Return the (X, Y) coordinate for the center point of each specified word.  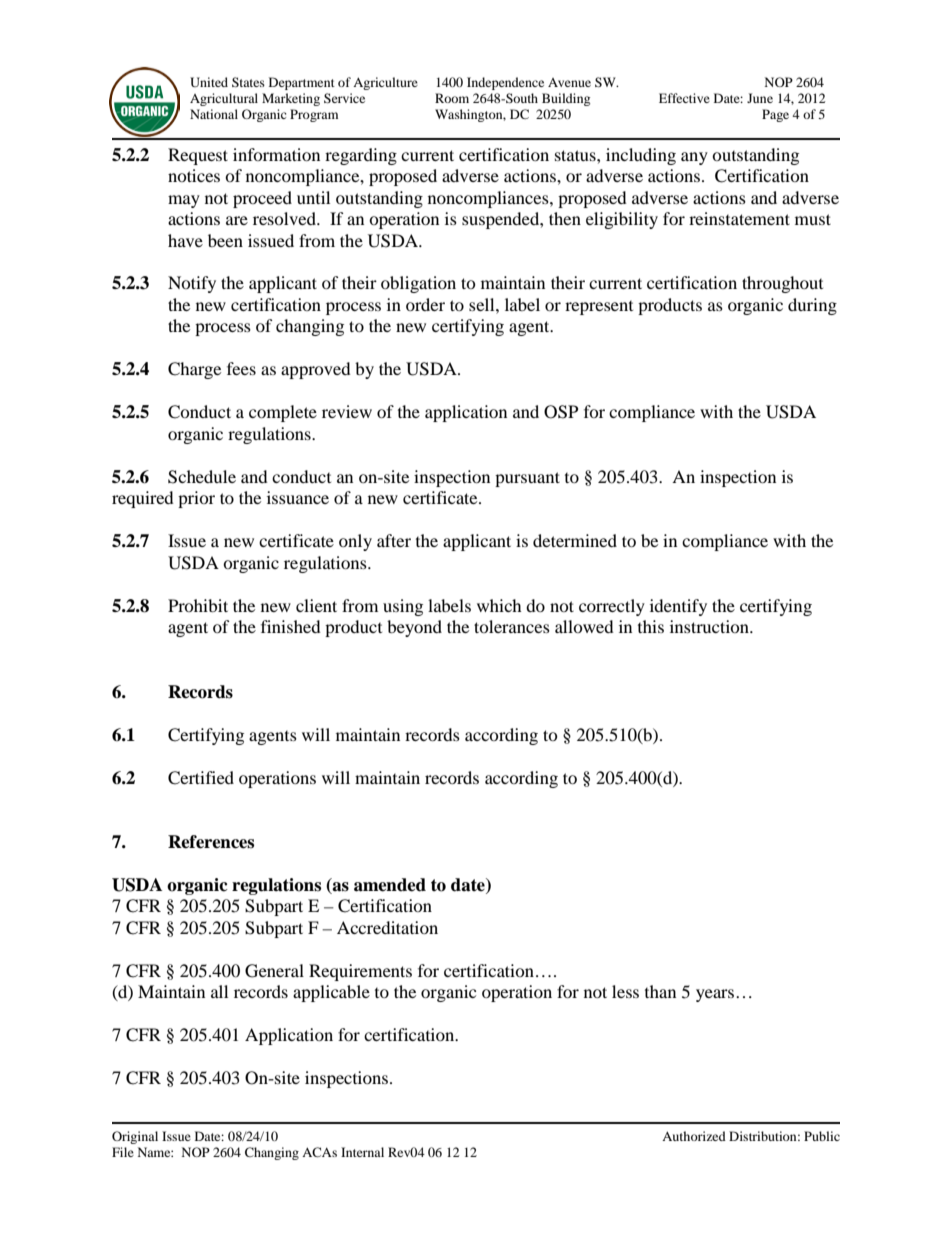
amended (390, 885)
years (715, 995)
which (499, 605)
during (812, 306)
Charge (194, 370)
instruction (710, 626)
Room (452, 98)
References (211, 842)
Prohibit (198, 605)
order (425, 304)
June (760, 98)
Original (135, 1137)
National (214, 114)
